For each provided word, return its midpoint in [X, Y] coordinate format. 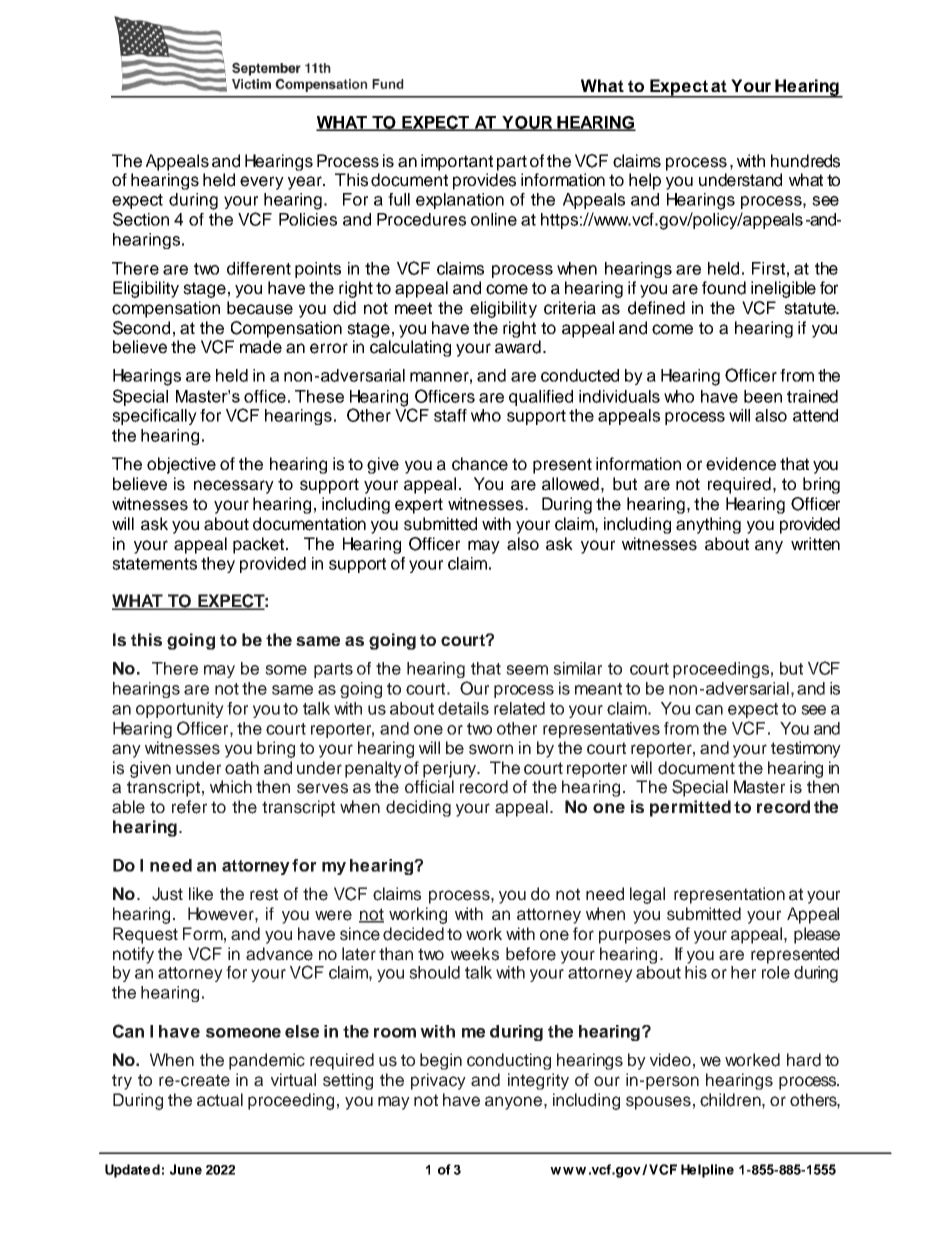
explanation [460, 201]
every [262, 183]
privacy [438, 1081]
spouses [658, 1103]
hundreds [805, 161]
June [186, 1169]
